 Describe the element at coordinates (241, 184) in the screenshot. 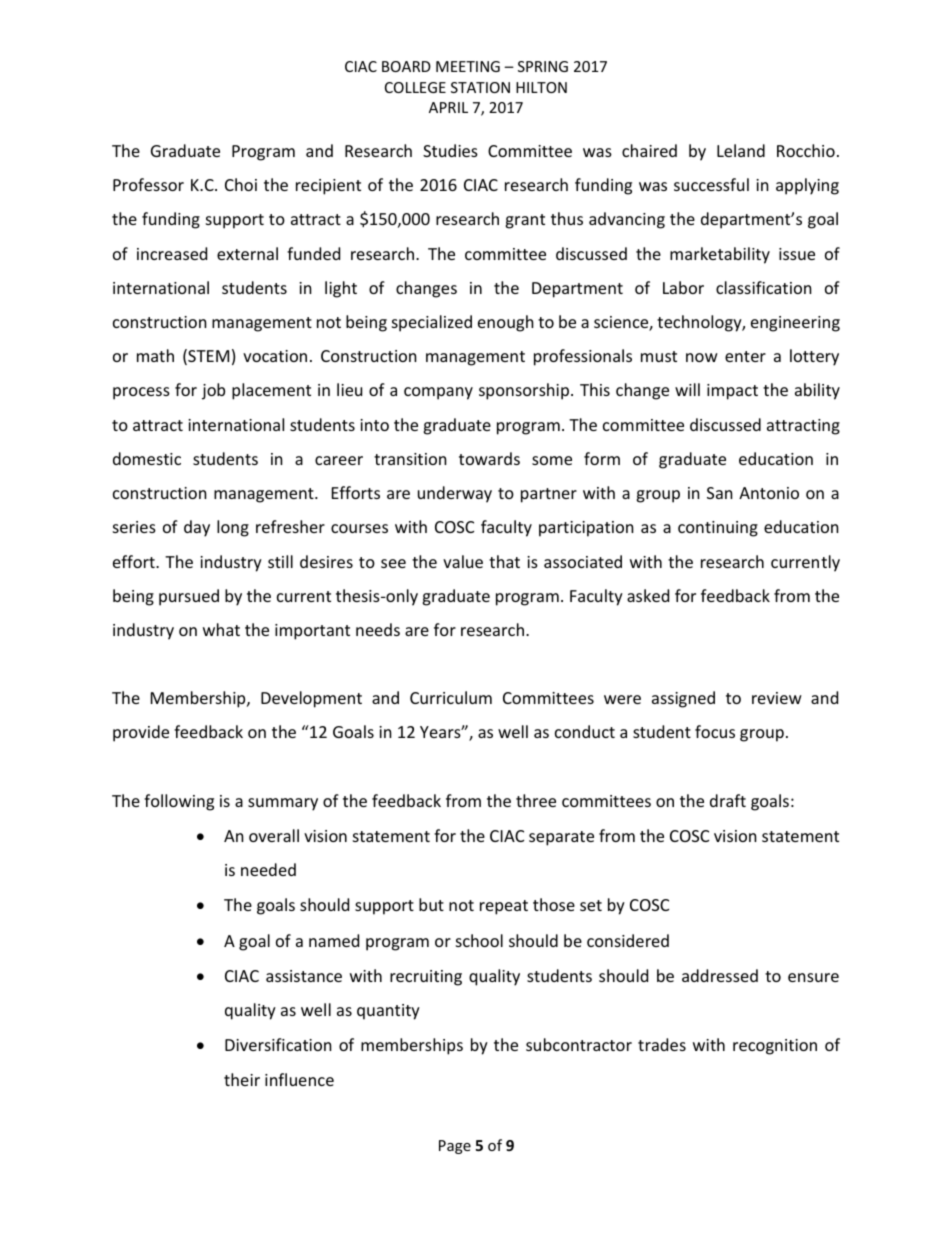

I see `Choi` at that location.
